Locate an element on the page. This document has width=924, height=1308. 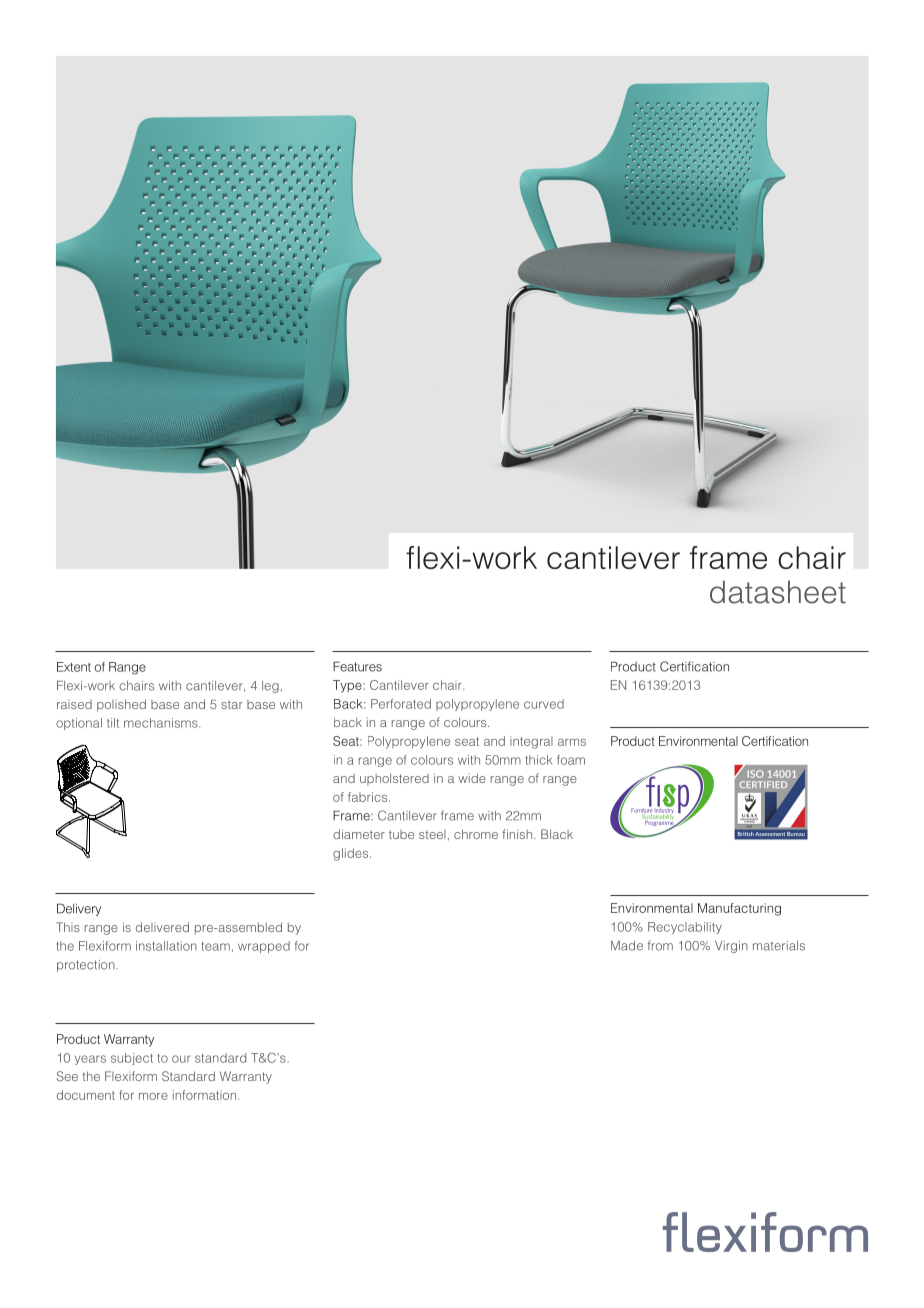
more is located at coordinates (153, 1096).
